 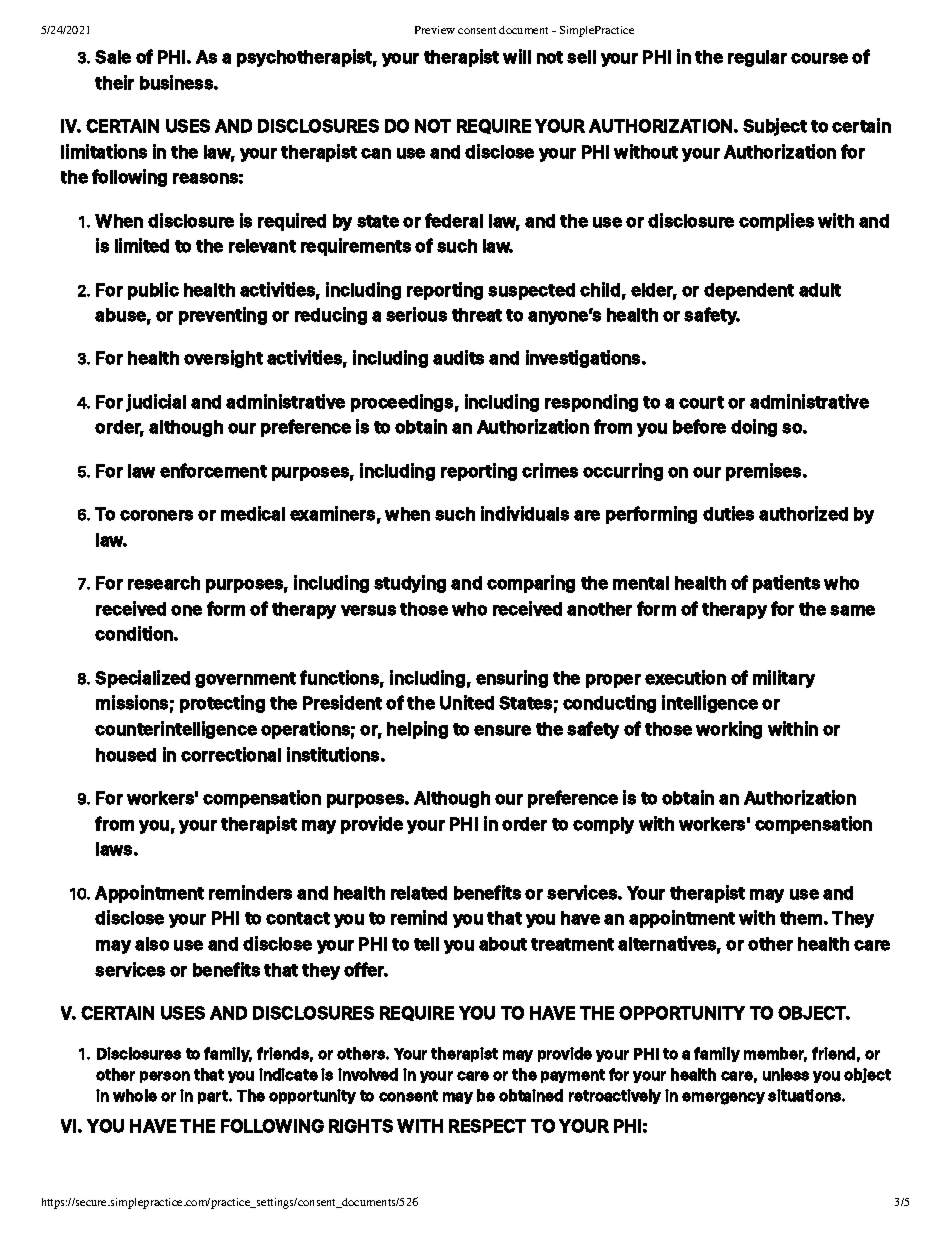 I want to click on will, so click(x=517, y=56).
